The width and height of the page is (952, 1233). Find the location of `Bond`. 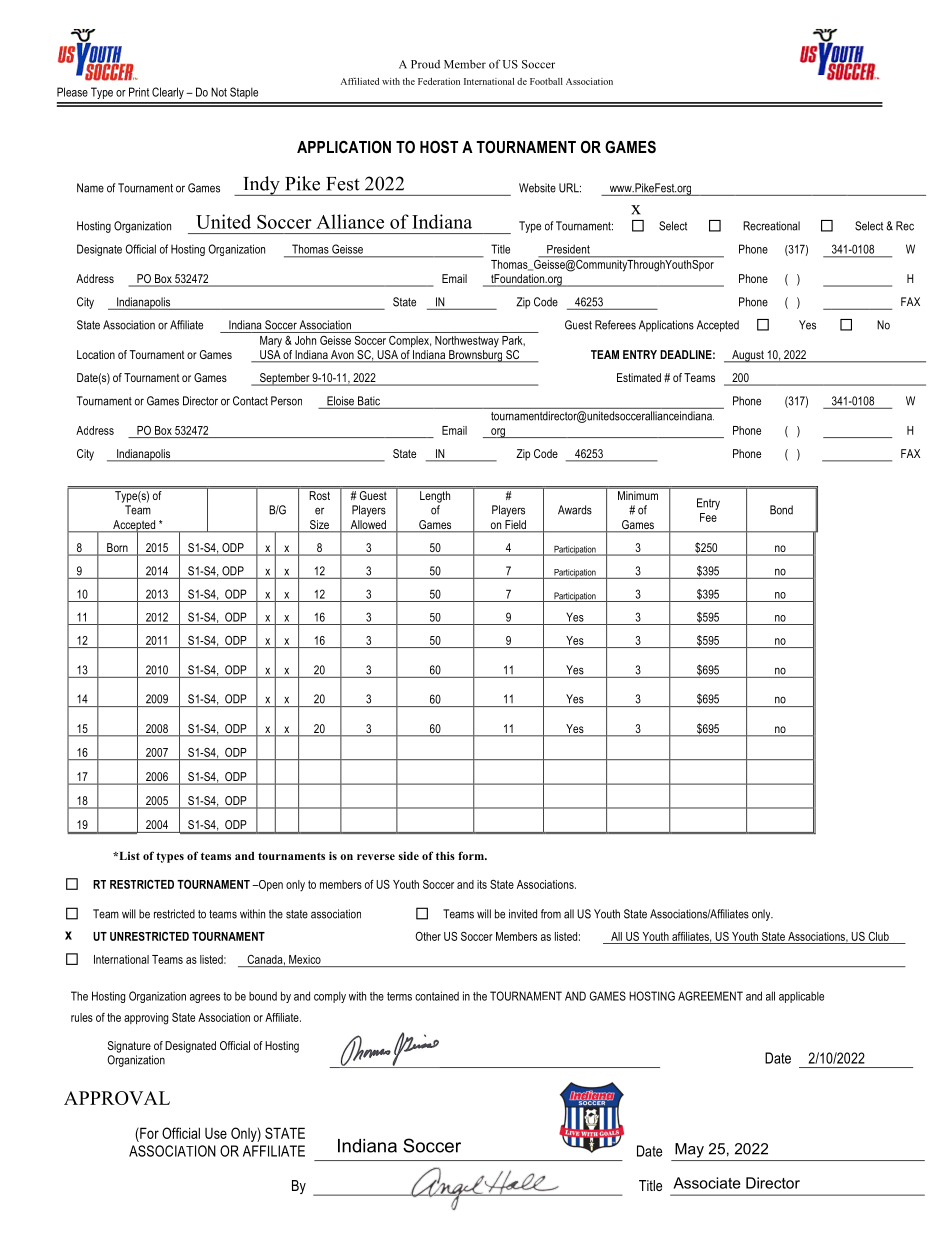

Bond is located at coordinates (781, 510).
